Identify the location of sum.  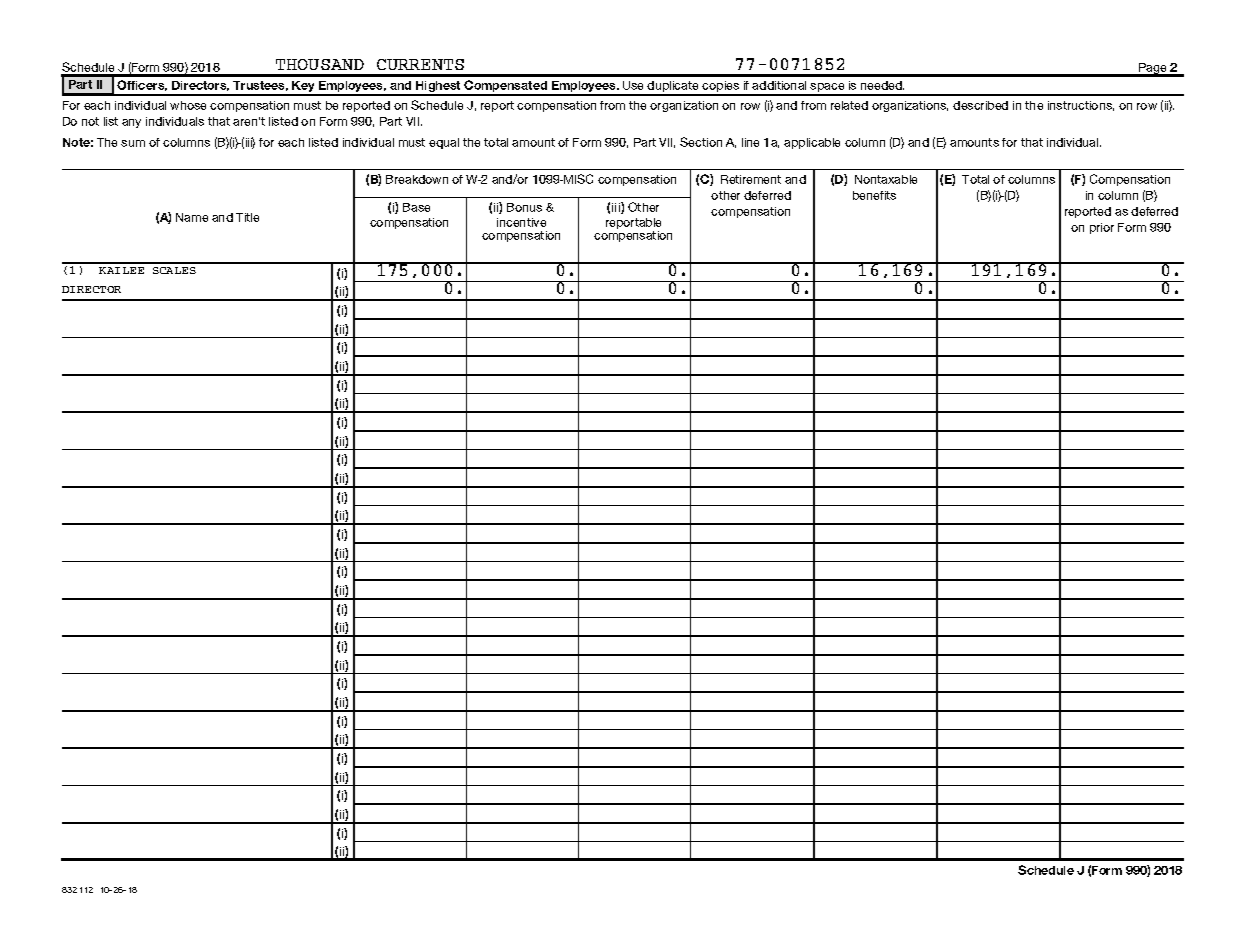
(133, 143).
